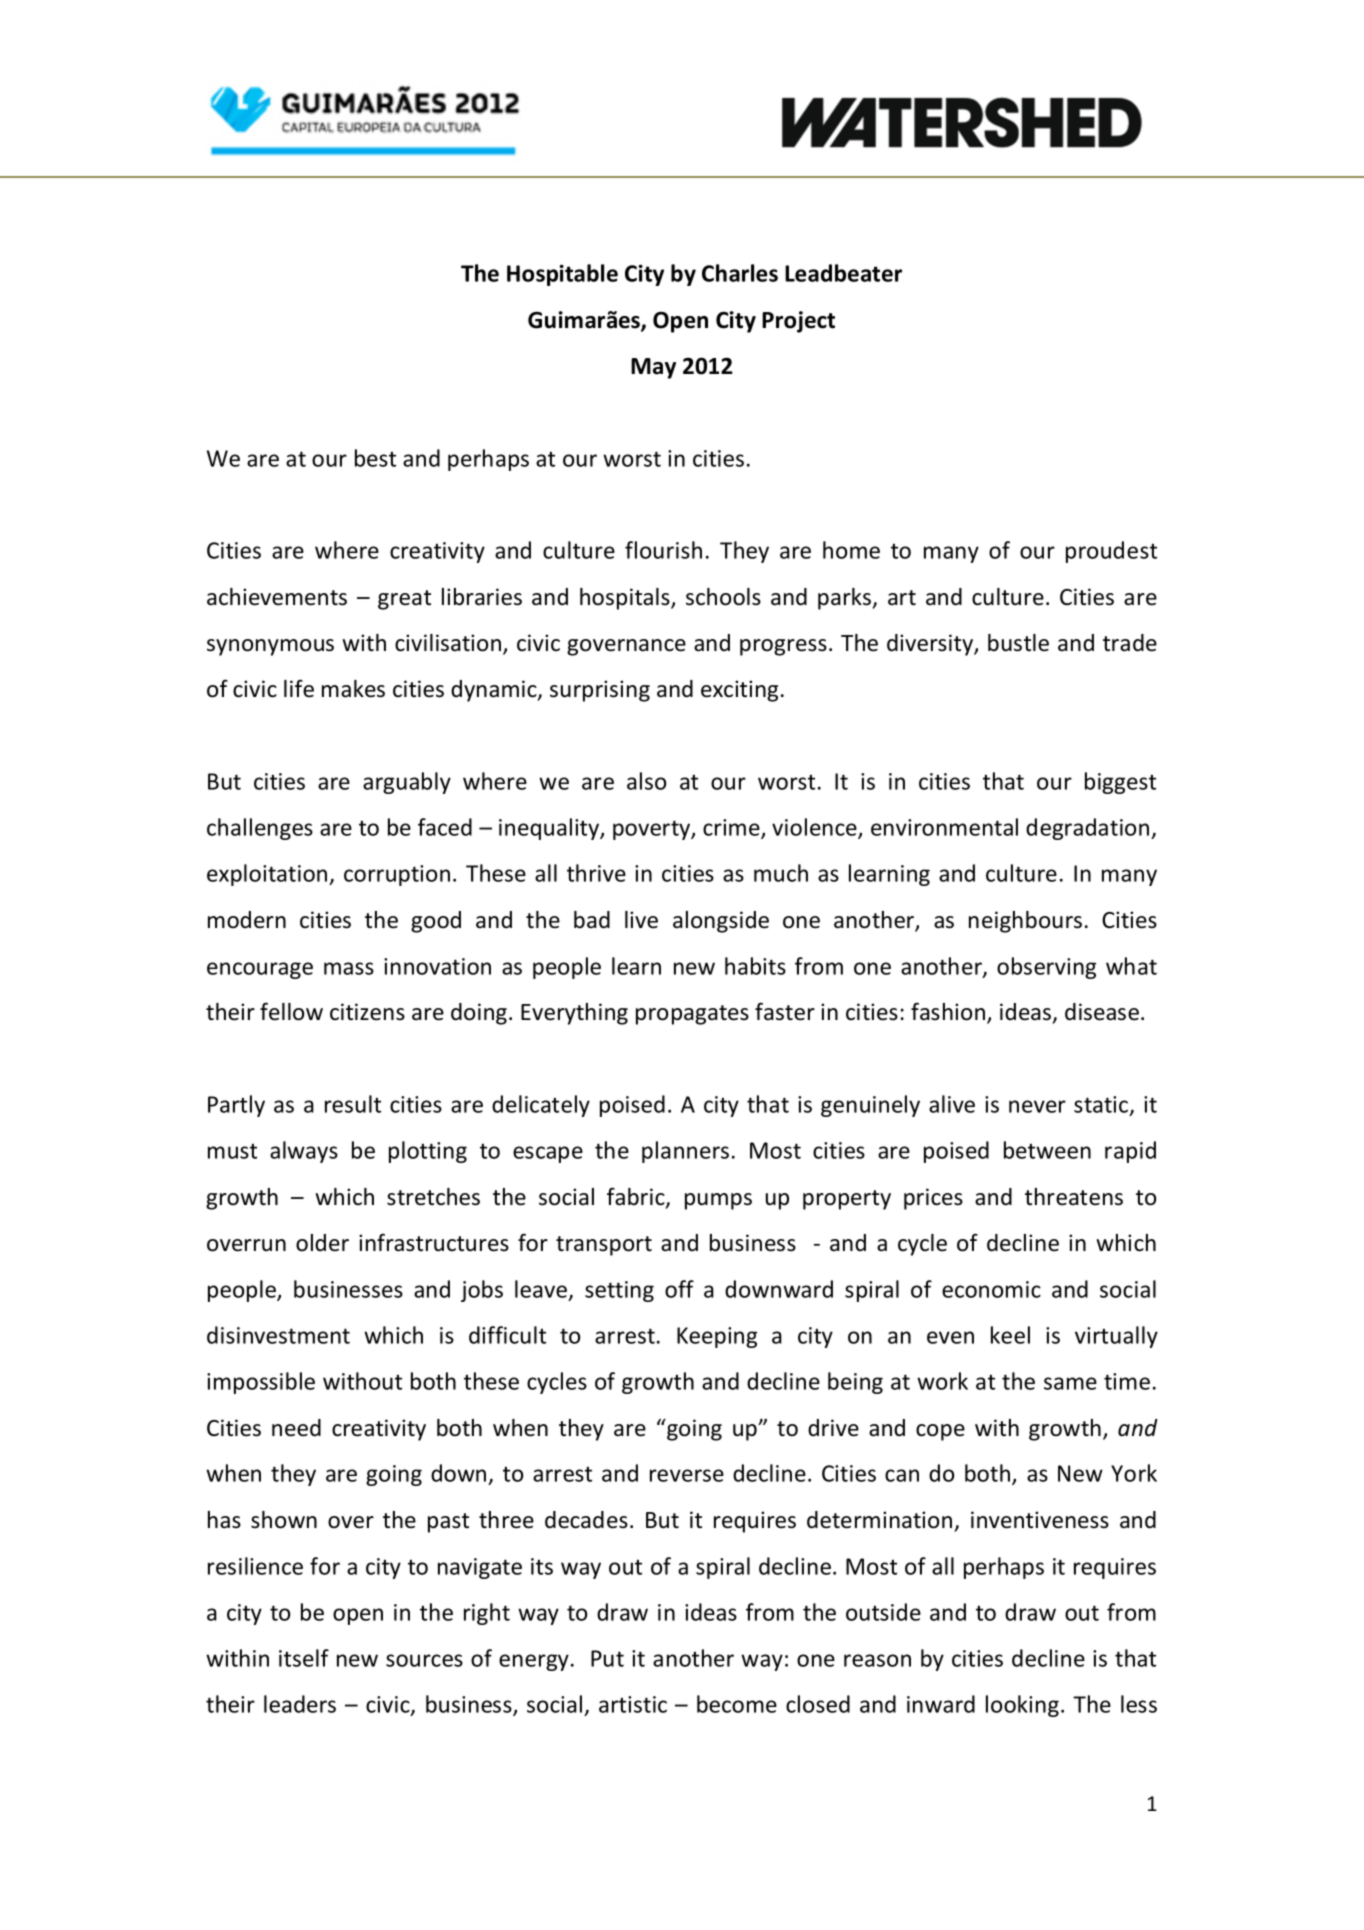  Describe the element at coordinates (1074, 1197) in the screenshot. I see `threatens` at that location.
